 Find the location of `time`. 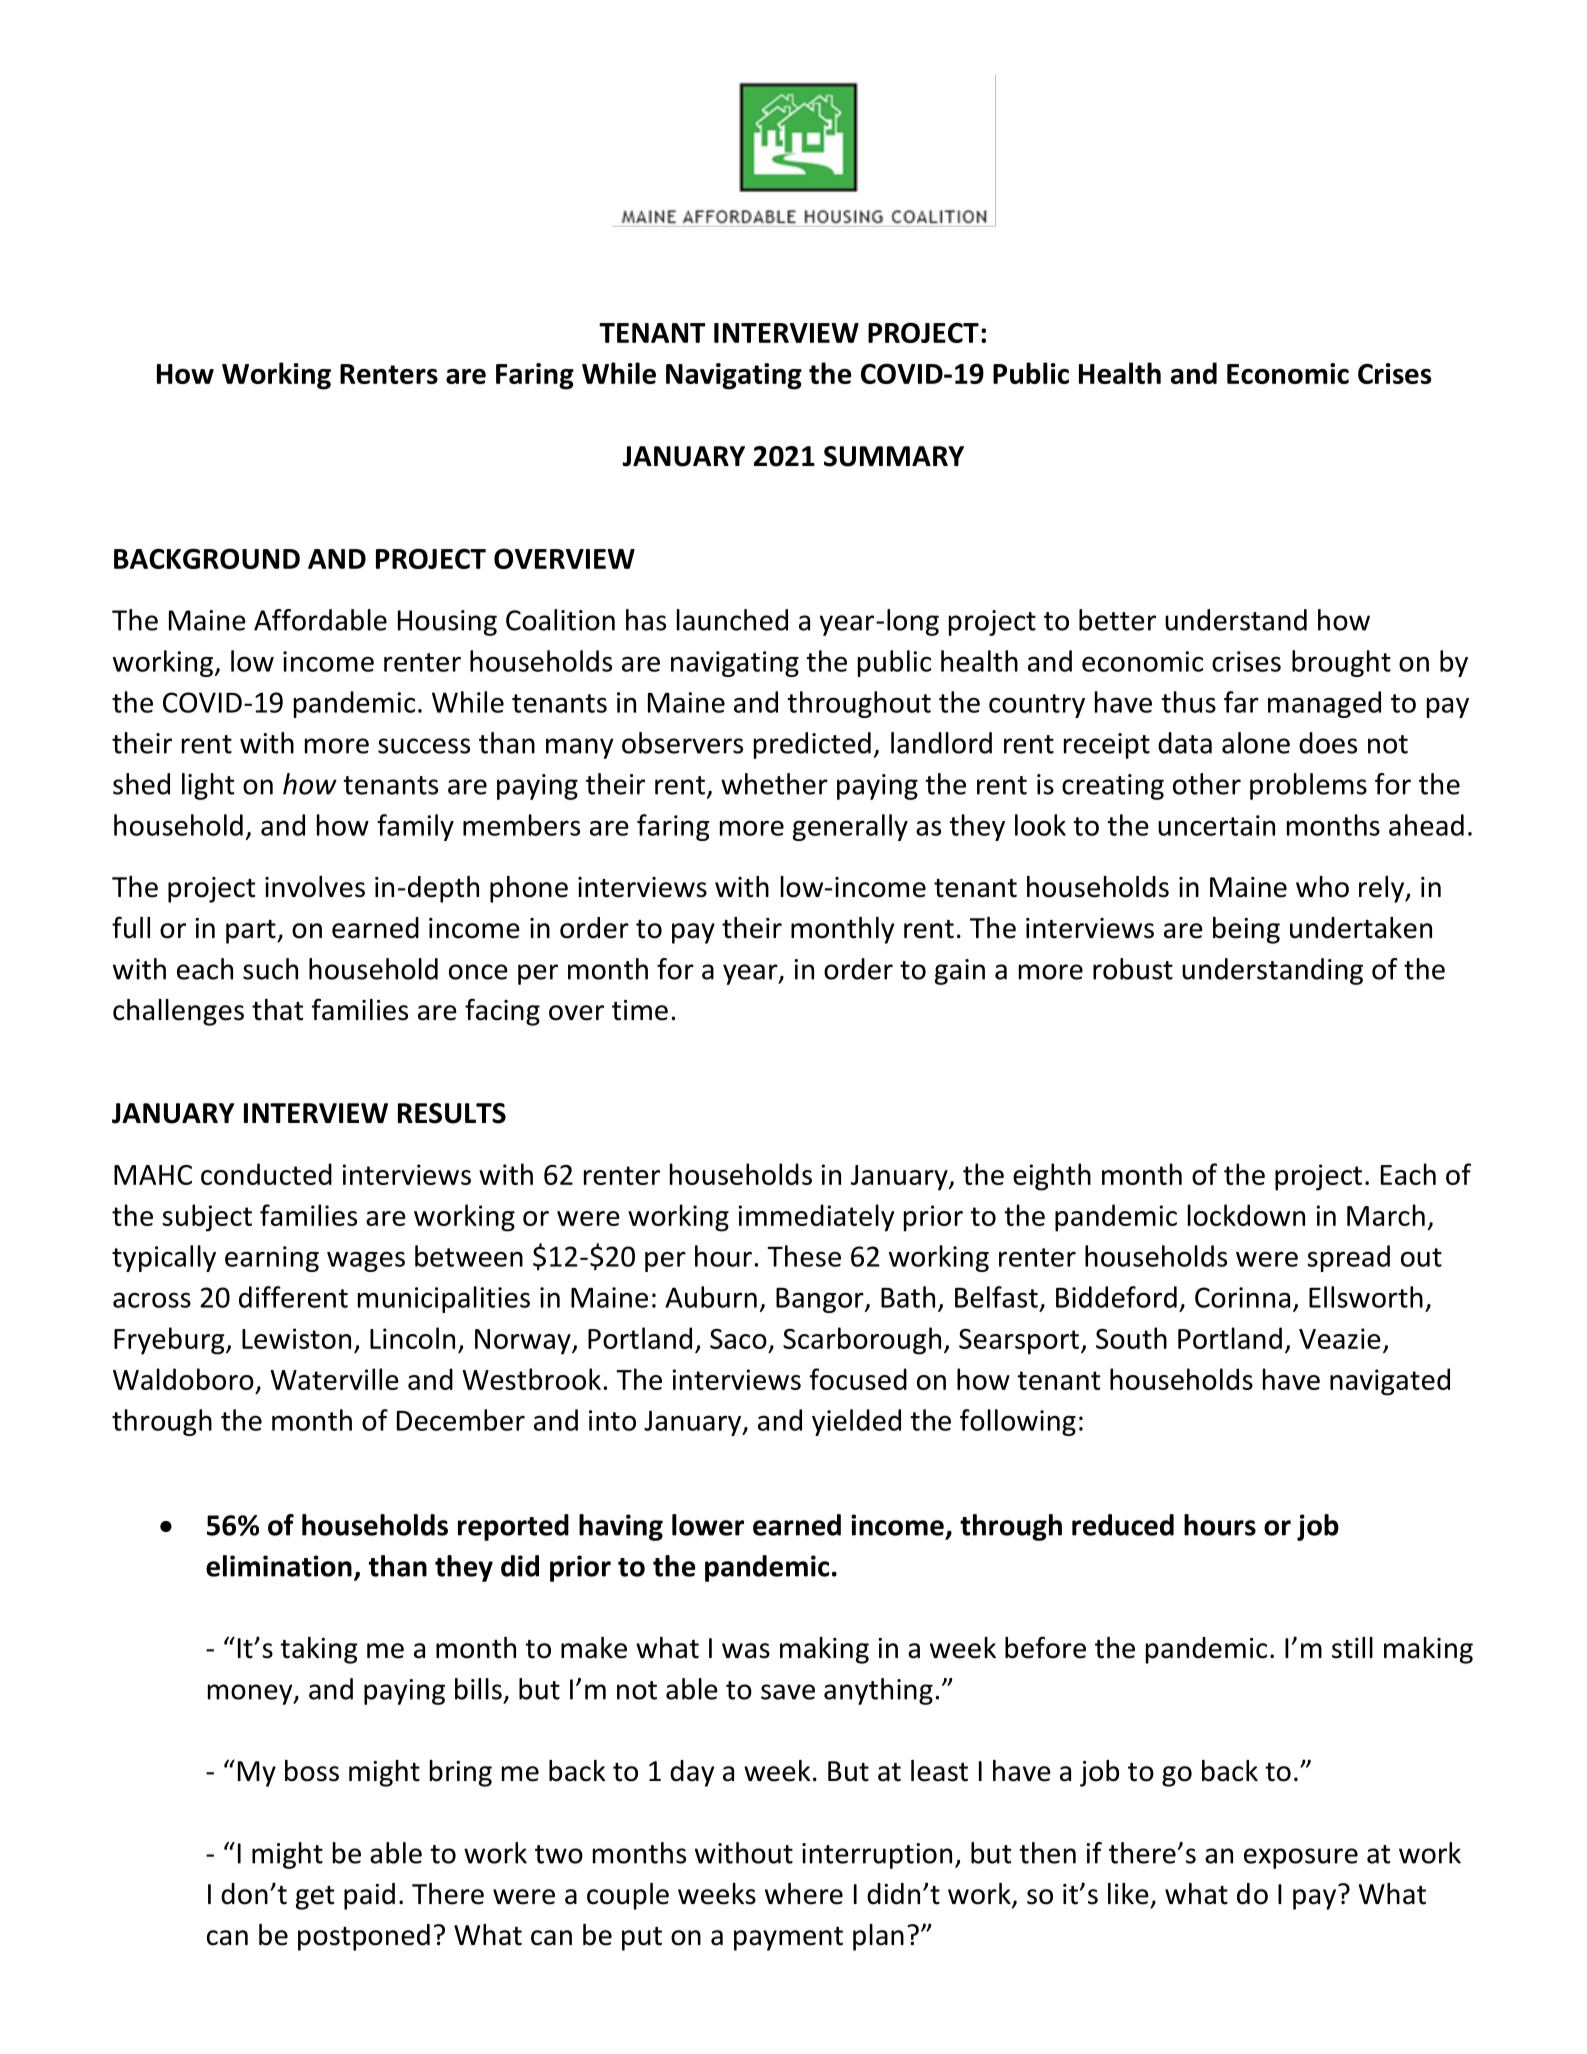

time is located at coordinates (640, 1010).
